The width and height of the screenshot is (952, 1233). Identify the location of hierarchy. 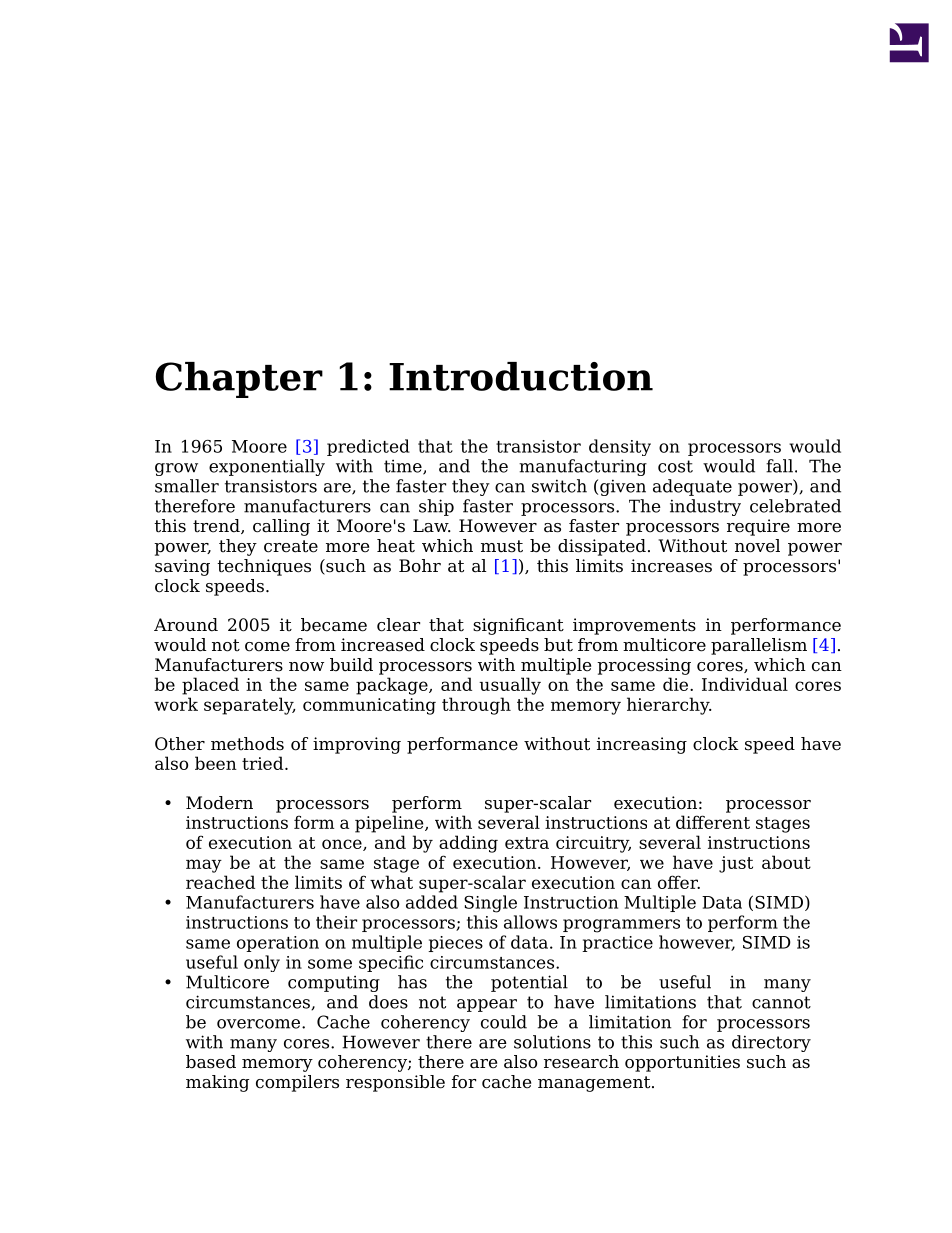
(669, 706).
